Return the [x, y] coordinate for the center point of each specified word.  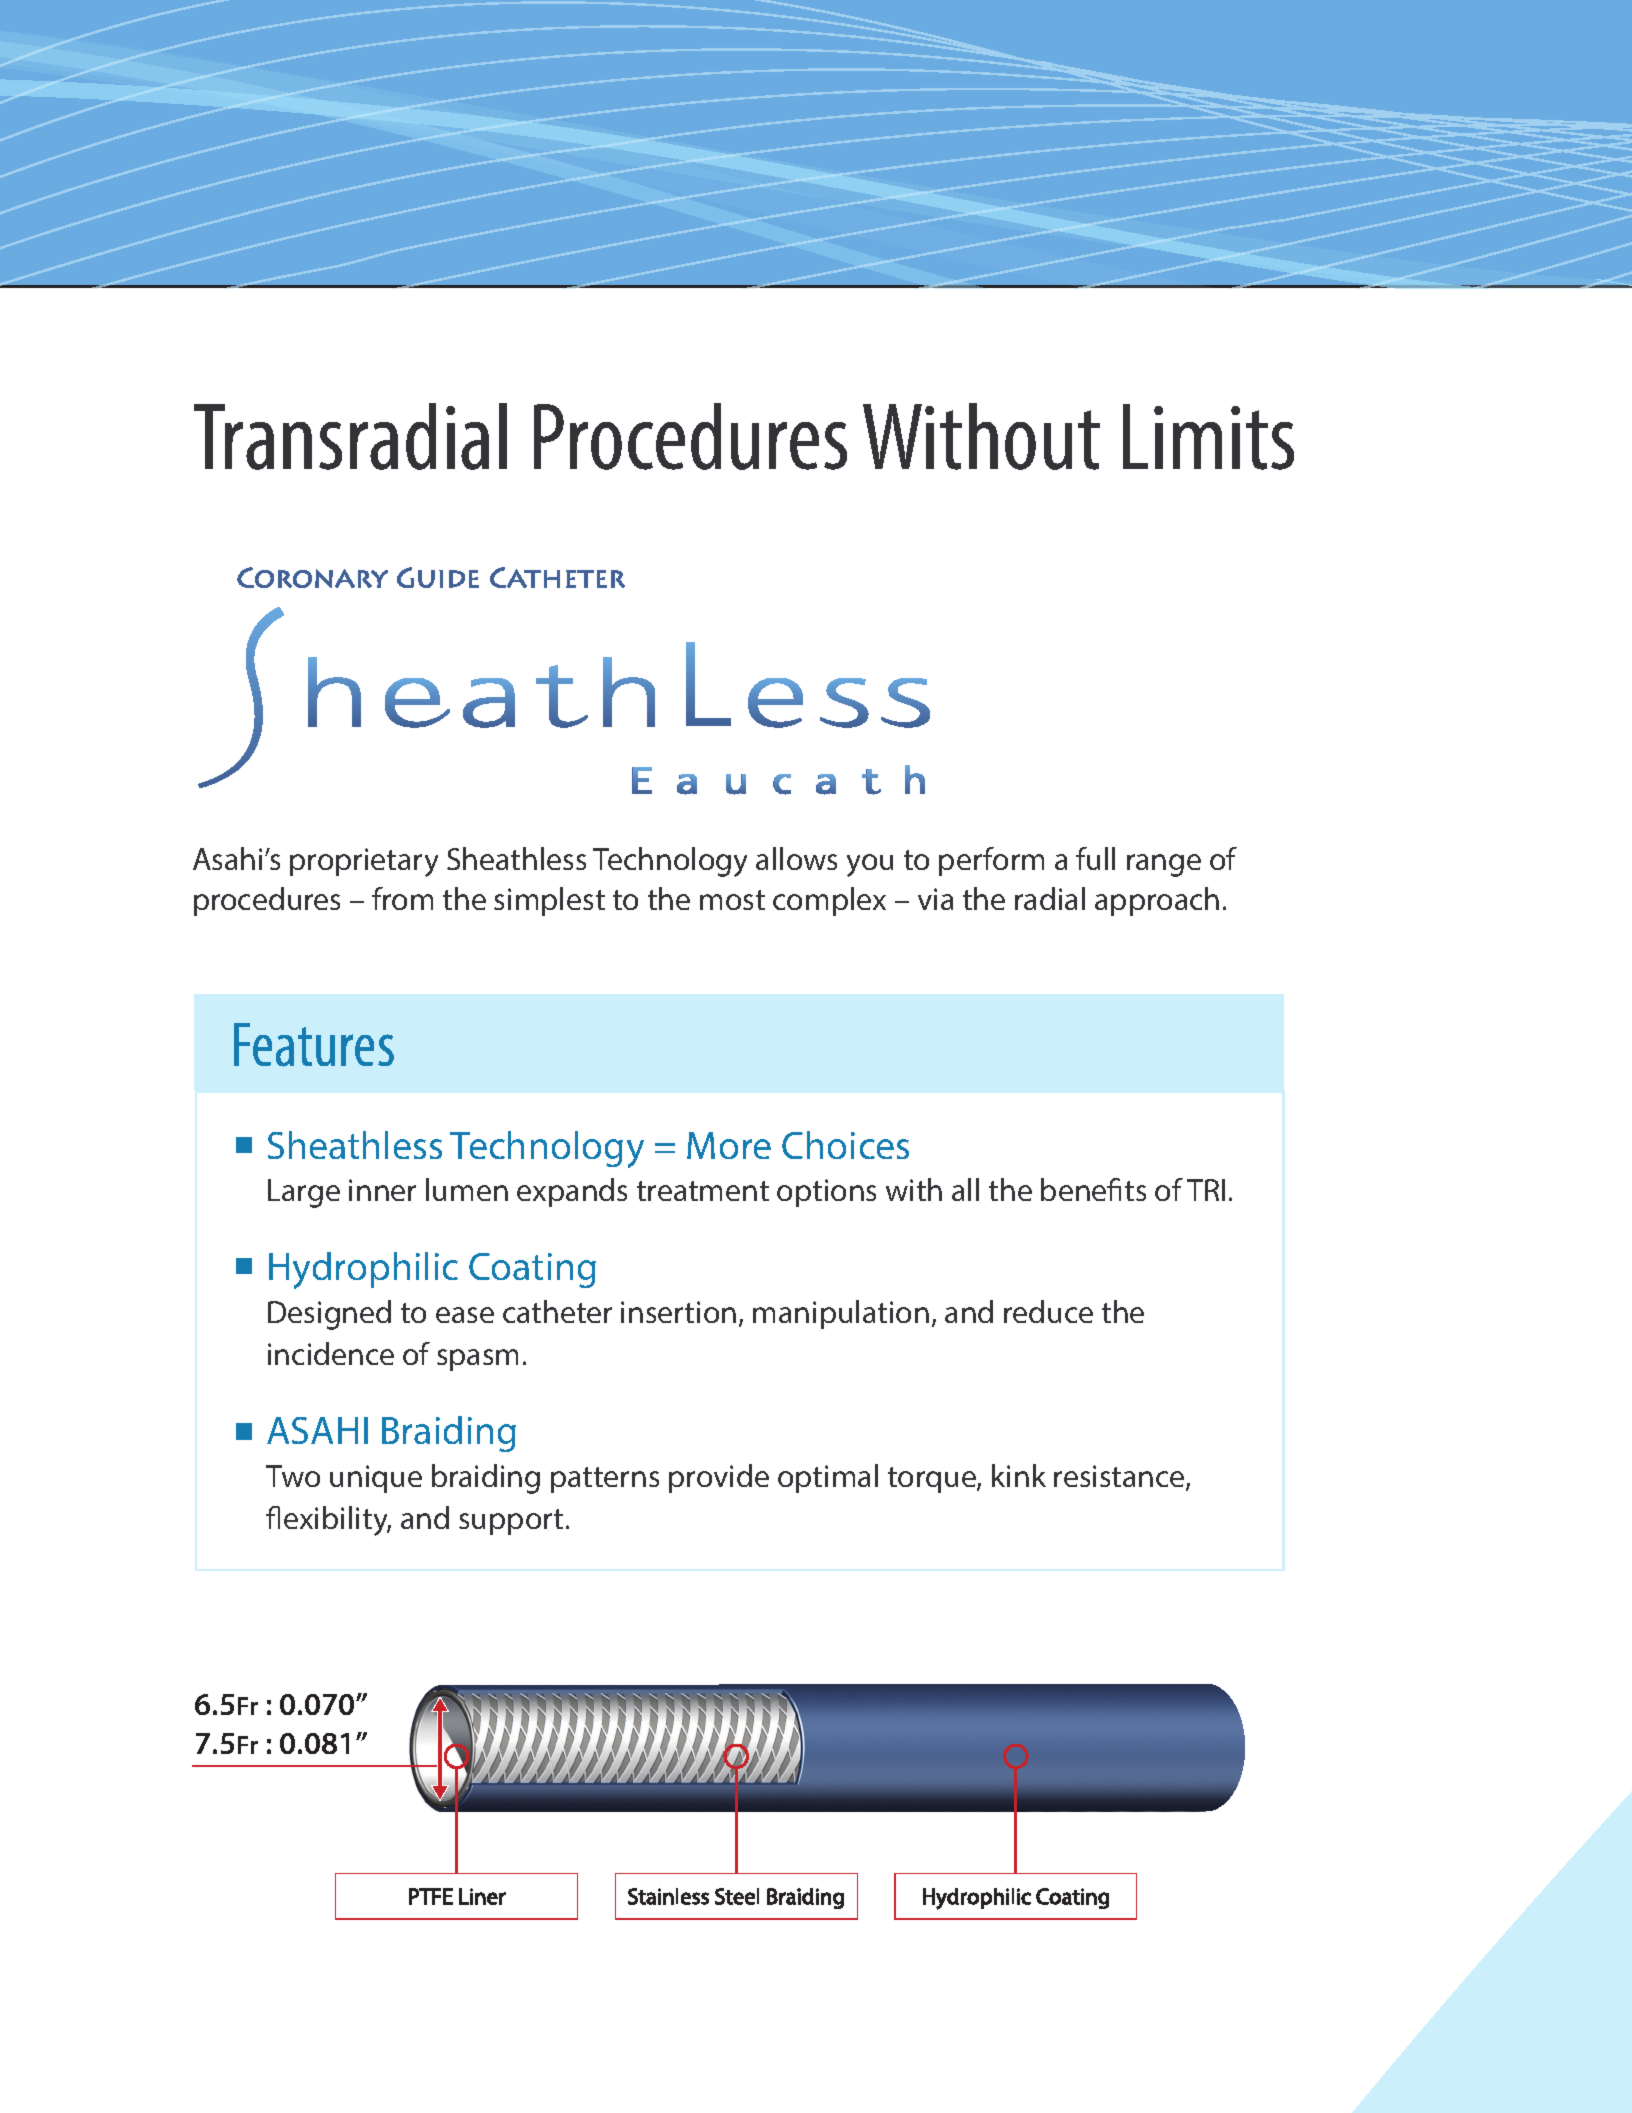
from [402, 898]
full [1095, 858]
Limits [1208, 437]
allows [796, 858]
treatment [703, 1191]
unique [376, 1479]
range [1164, 865]
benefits [1093, 1189]
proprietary [364, 862]
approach [1157, 901]
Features [314, 1045]
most [732, 900]
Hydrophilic [363, 1270]
